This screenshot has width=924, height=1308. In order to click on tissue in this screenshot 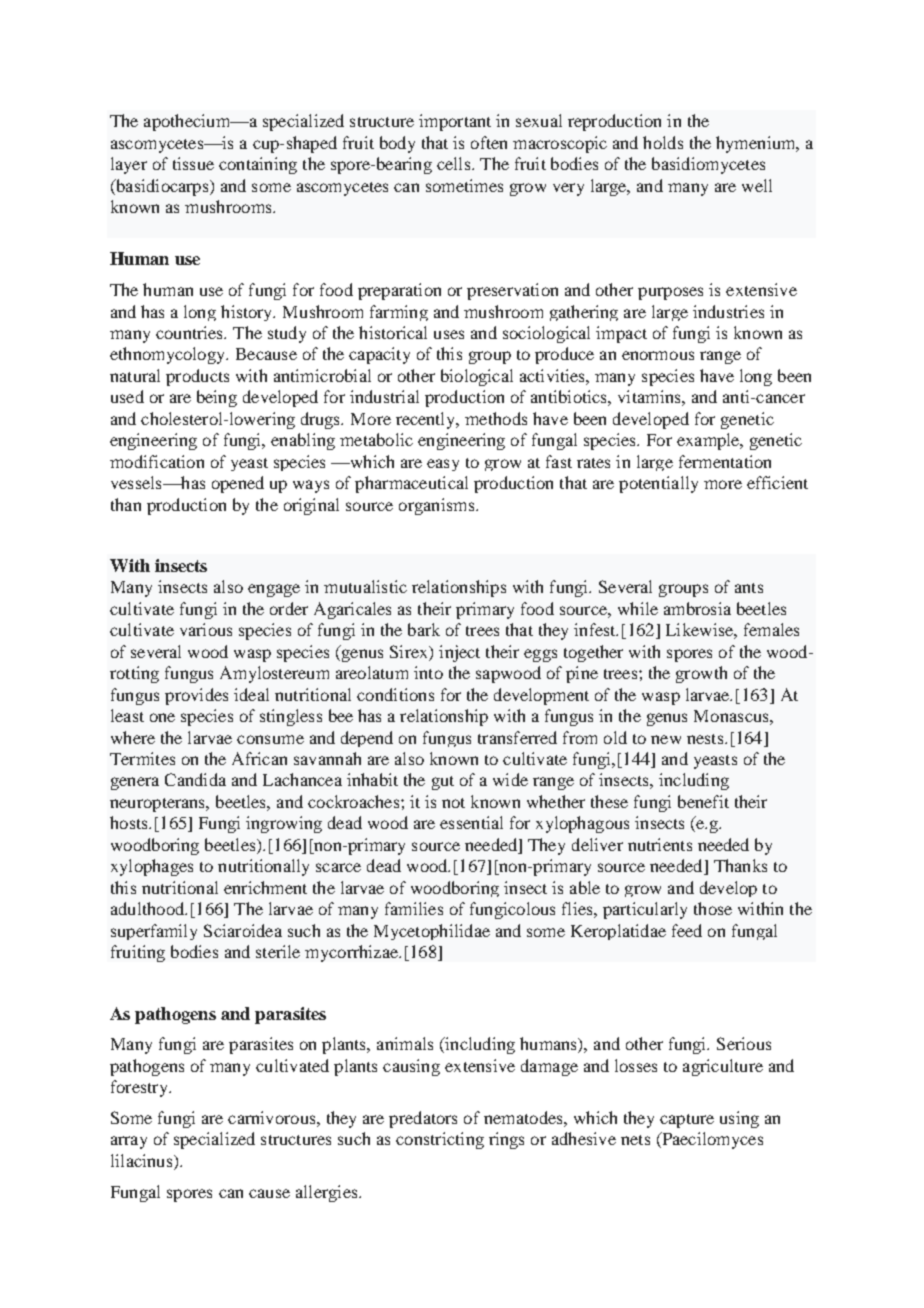, I will do `click(193, 163)`.
